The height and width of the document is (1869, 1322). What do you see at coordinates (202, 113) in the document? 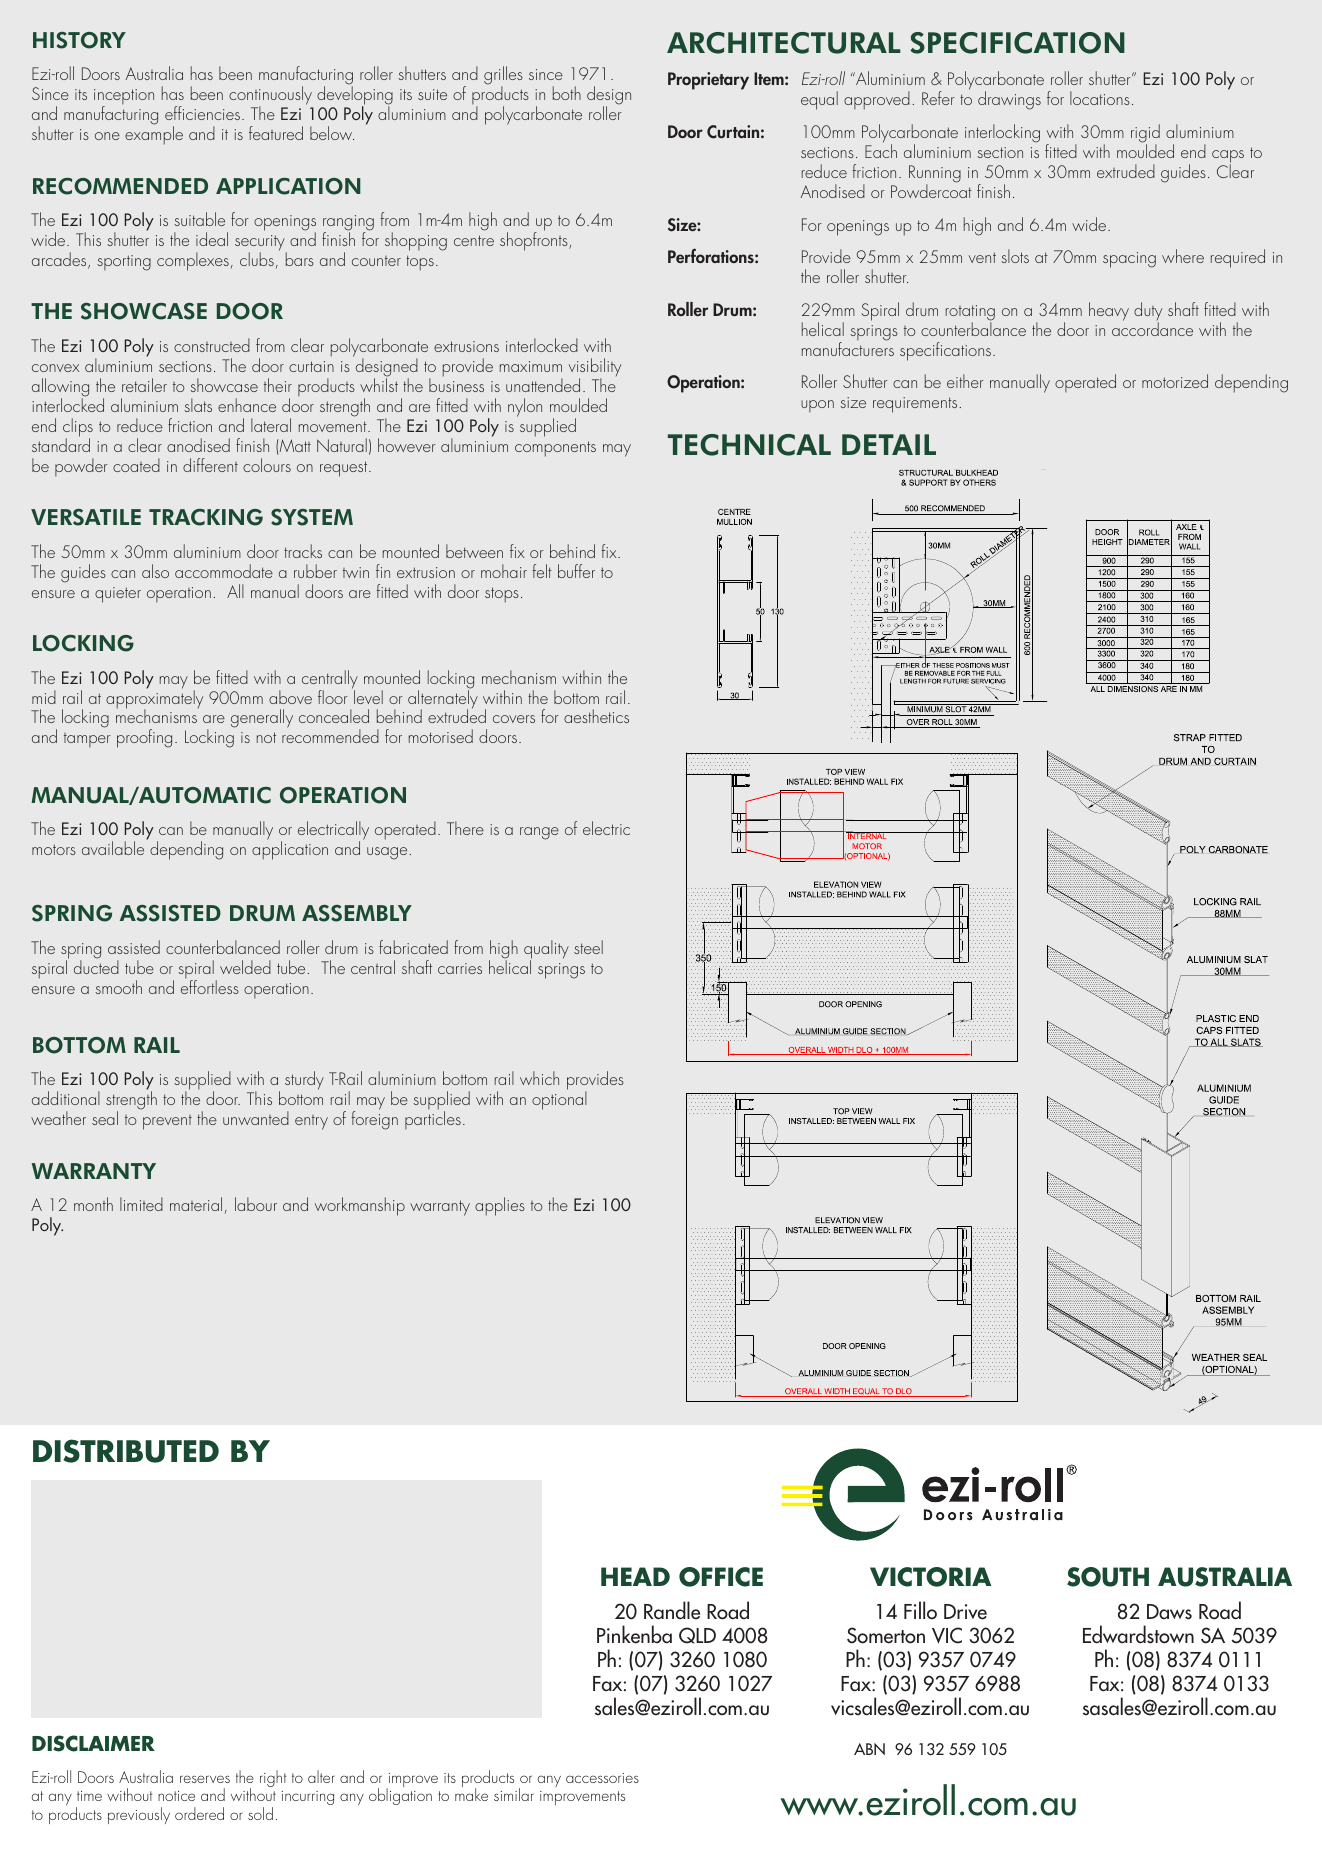
I see `efficiencies` at bounding box center [202, 113].
